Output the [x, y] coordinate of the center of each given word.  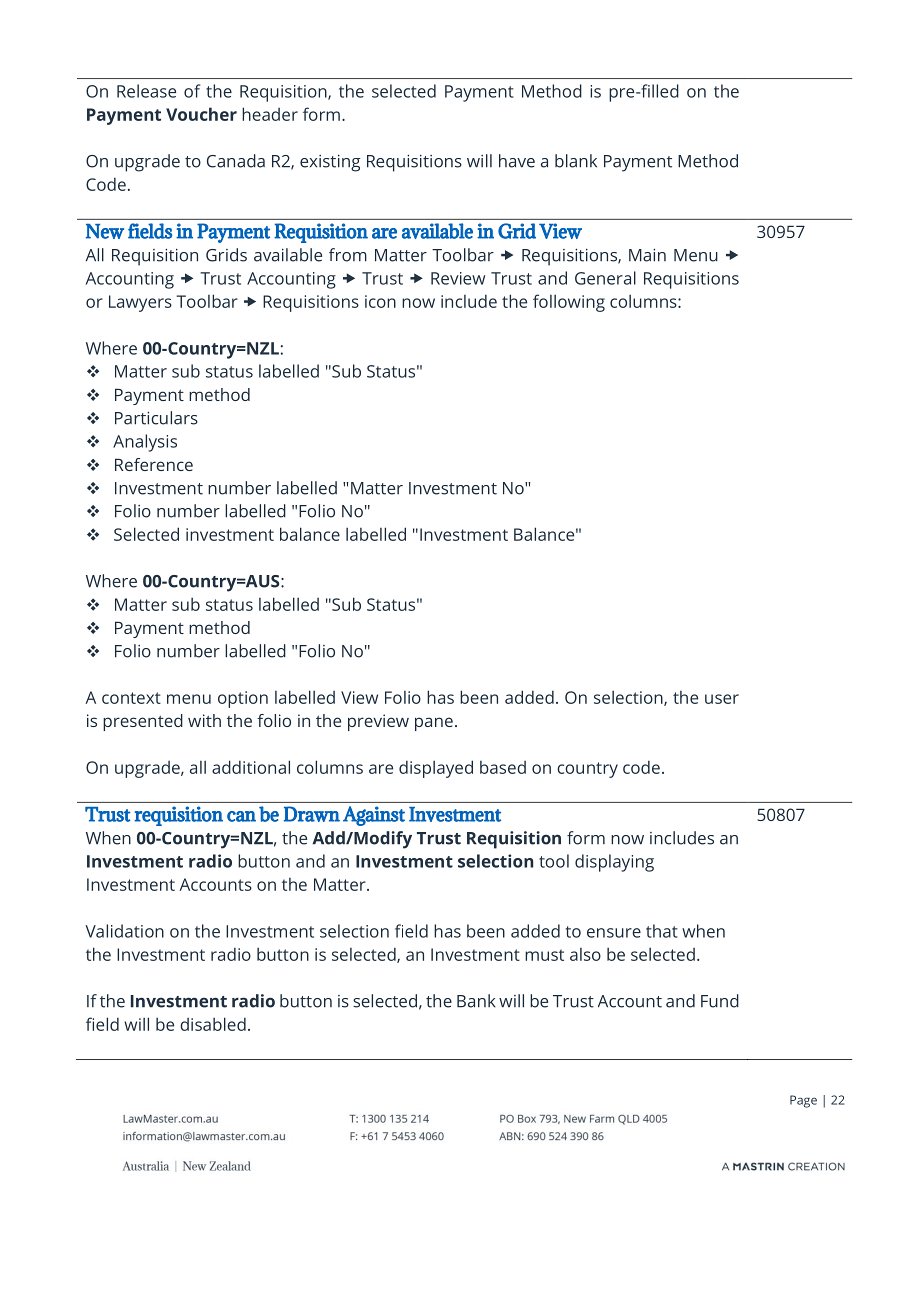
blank [576, 161]
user [722, 699]
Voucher [201, 114]
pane [434, 724]
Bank [476, 1001]
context [131, 698]
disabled [213, 1024]
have [517, 161]
